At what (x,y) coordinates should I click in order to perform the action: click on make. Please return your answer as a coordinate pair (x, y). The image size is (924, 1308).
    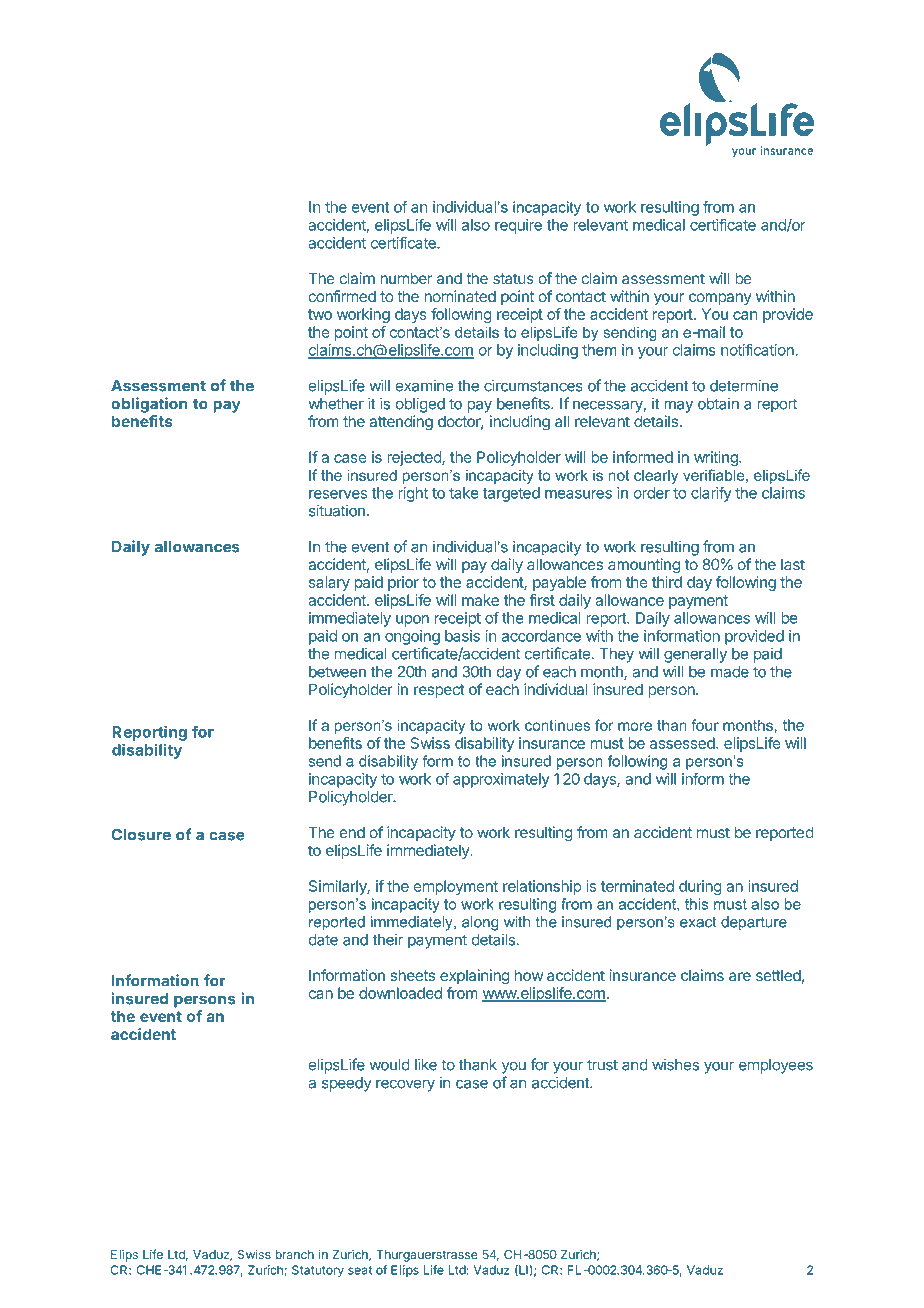
    Looking at the image, I should click on (480, 600).
